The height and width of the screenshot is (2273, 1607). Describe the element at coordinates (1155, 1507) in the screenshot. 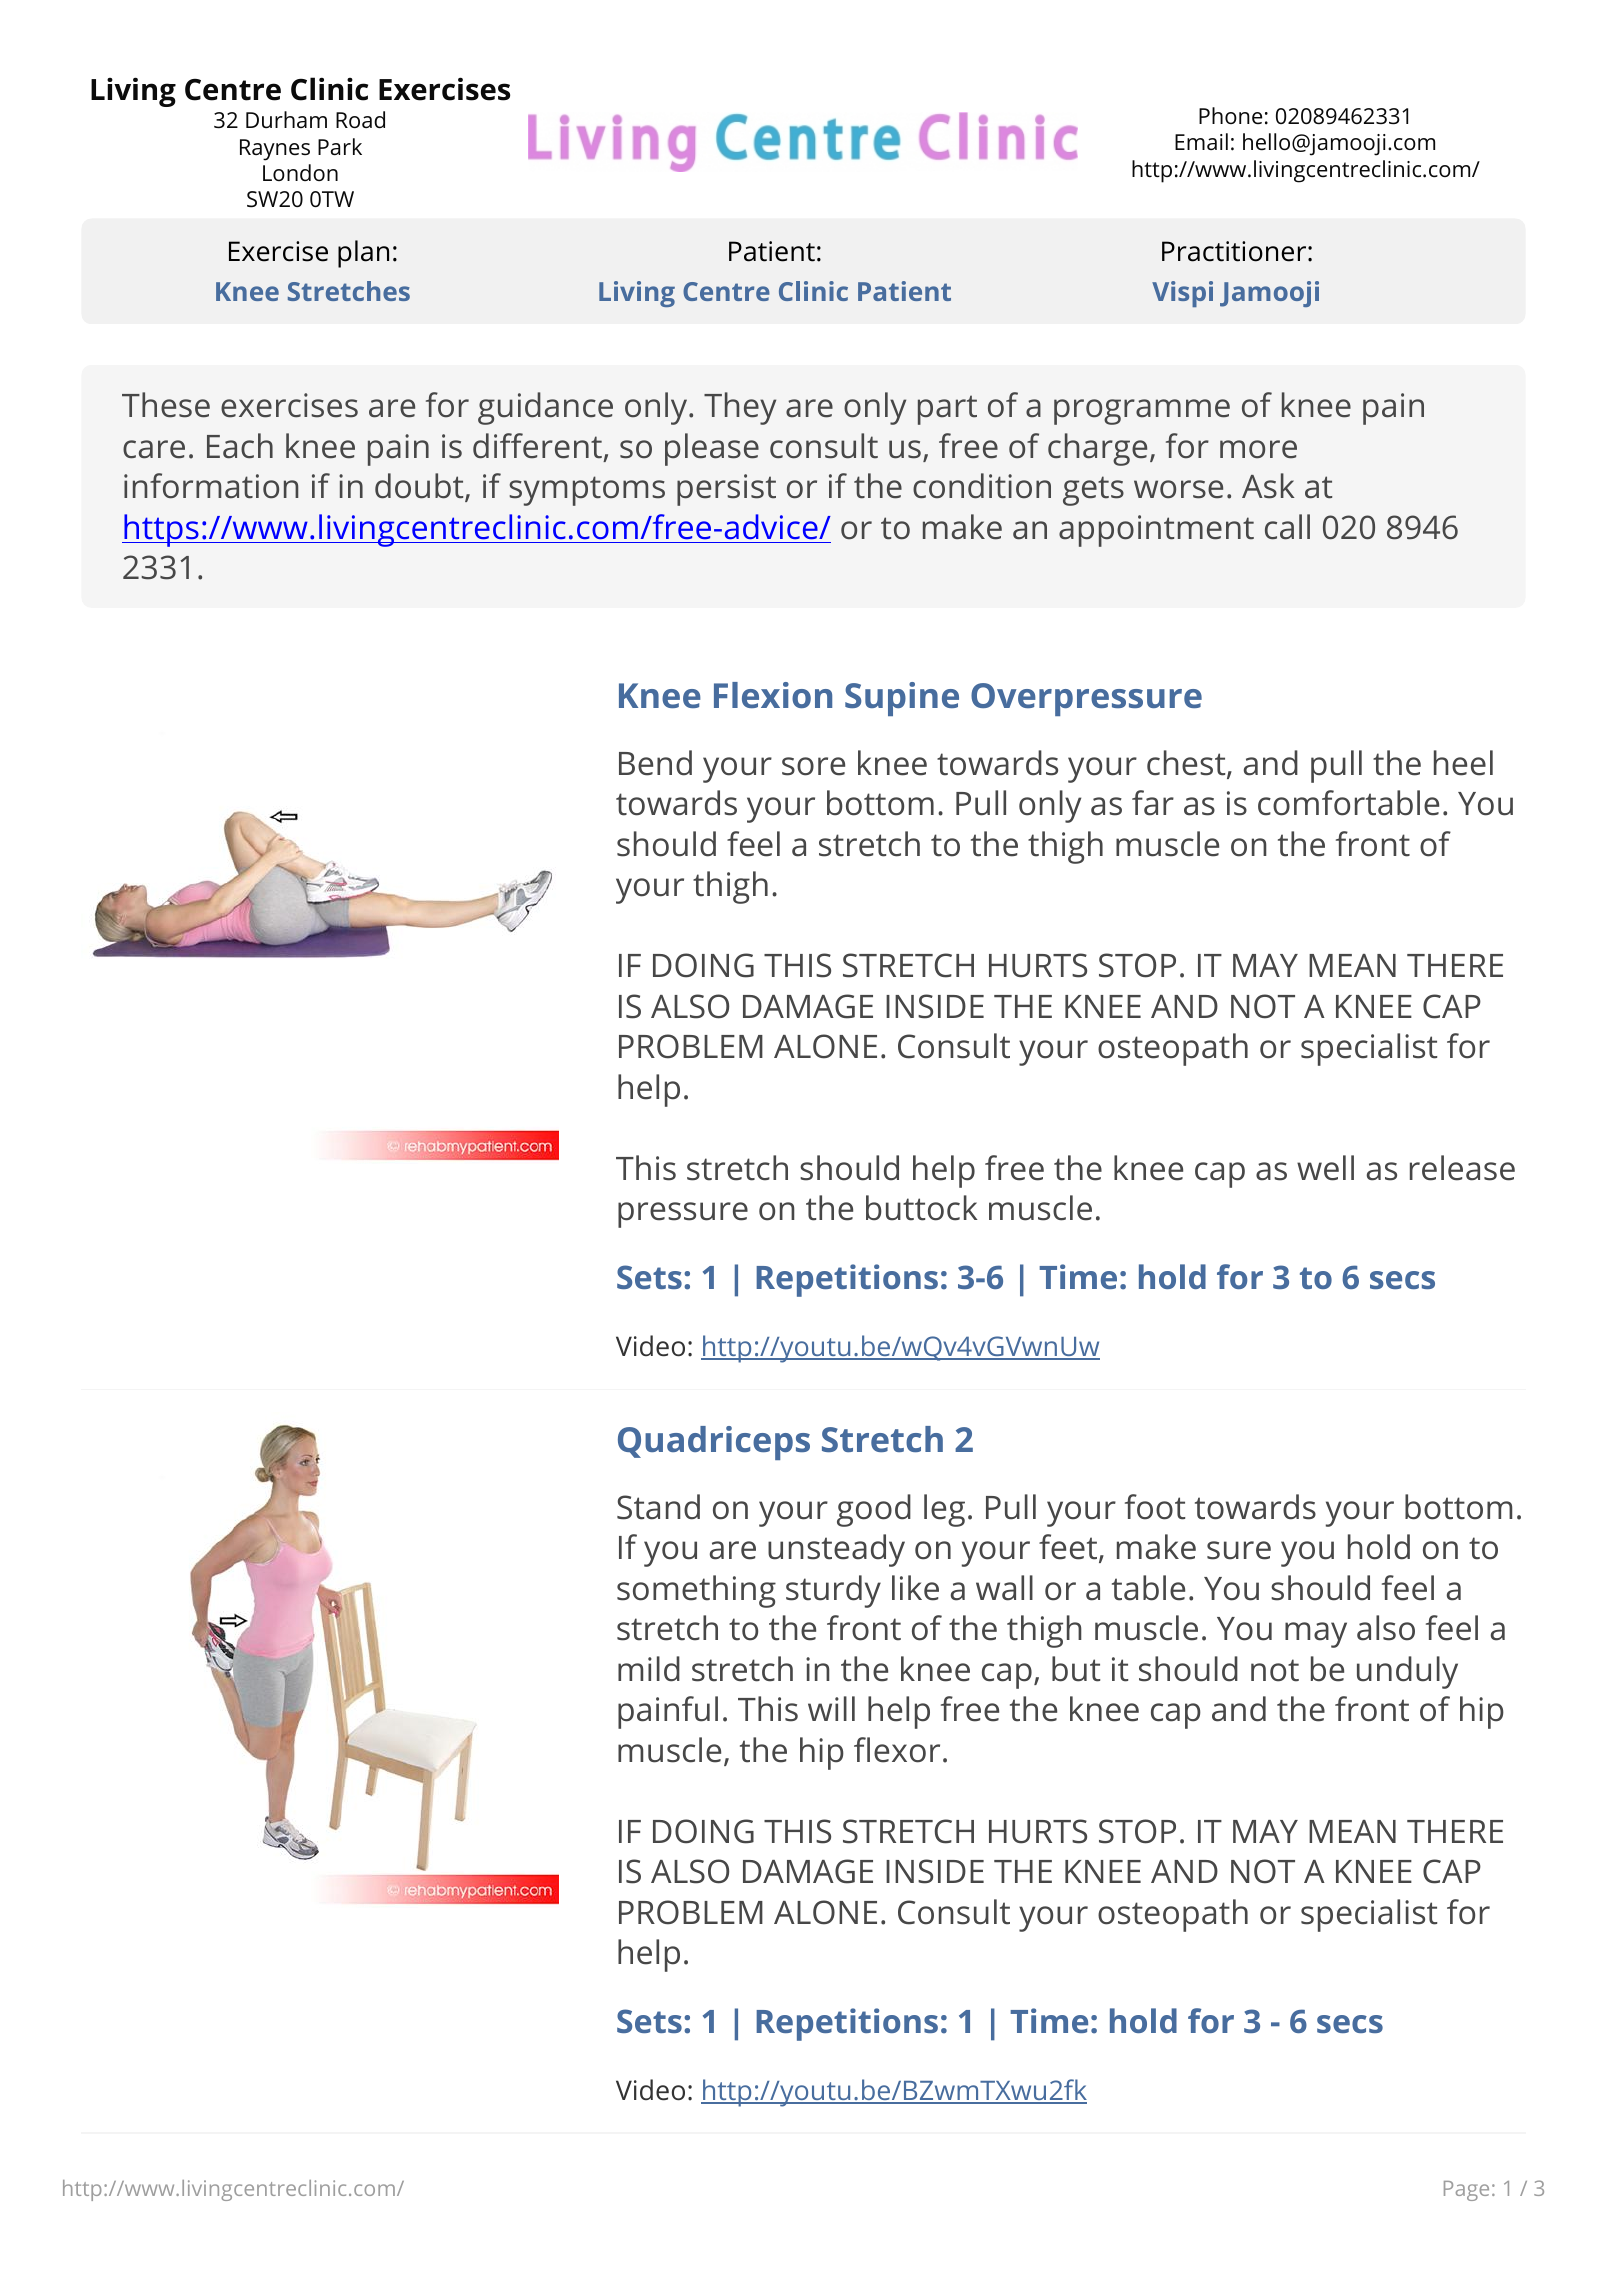

I see `foot` at that location.
